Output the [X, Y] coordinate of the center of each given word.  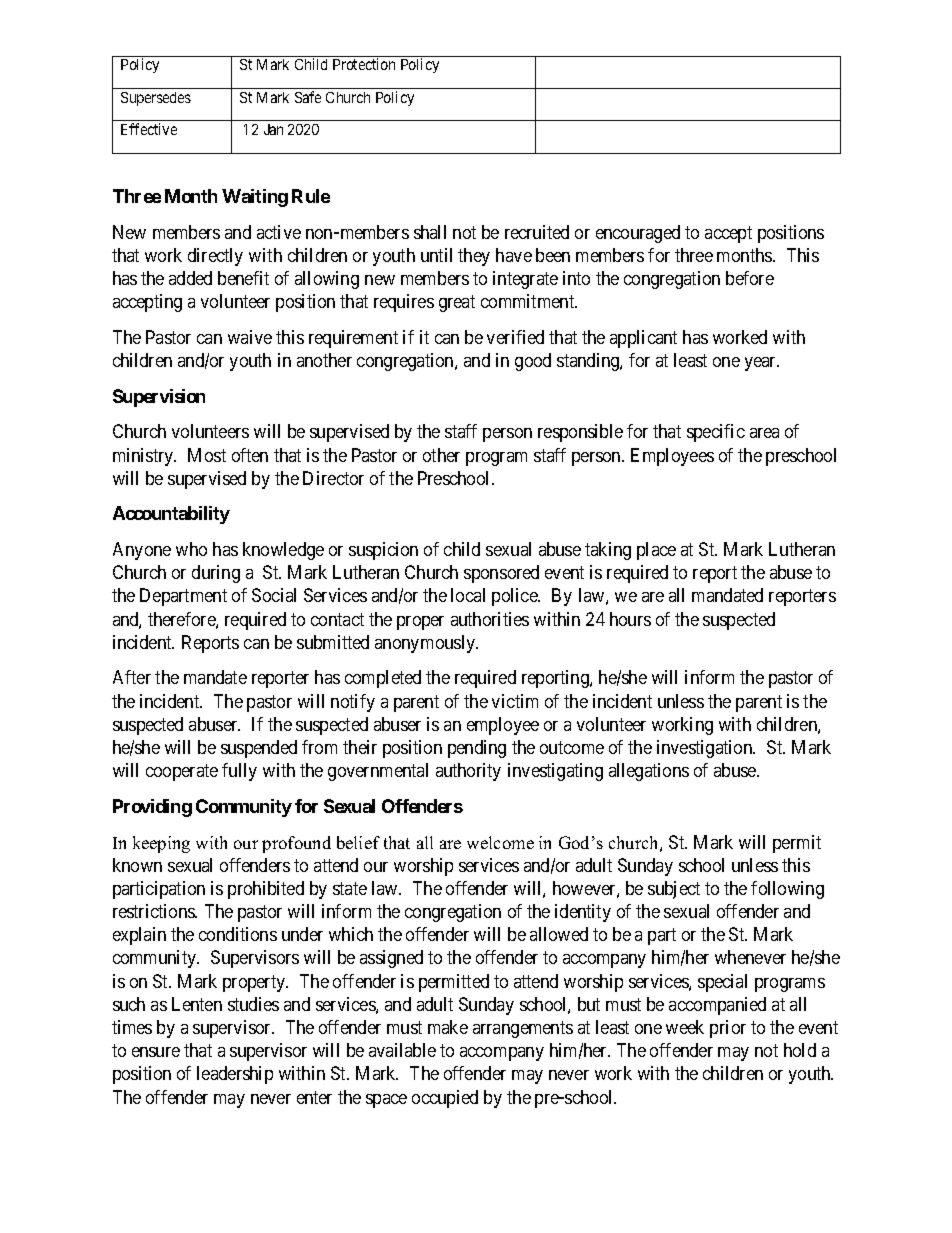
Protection [364, 64]
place [656, 551]
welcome [500, 842]
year [762, 364]
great [457, 303]
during [216, 574]
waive [250, 337]
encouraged [638, 234]
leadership [235, 1075]
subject [674, 890]
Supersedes [156, 99]
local [468, 595]
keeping [161, 844]
